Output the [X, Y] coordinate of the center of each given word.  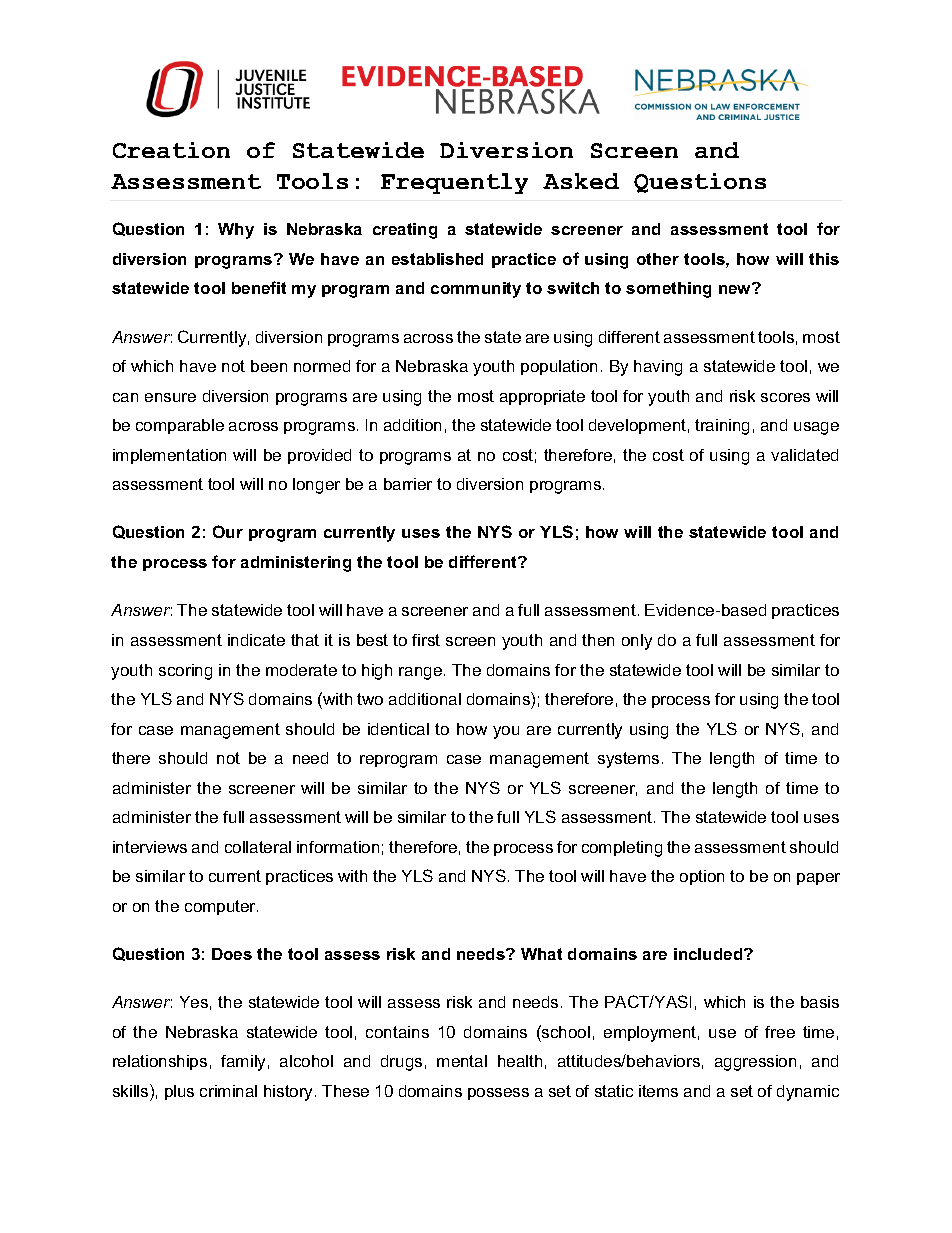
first [426, 640]
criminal [228, 1091]
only [637, 642]
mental [462, 1061]
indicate [256, 640]
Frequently [454, 183]
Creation [171, 150]
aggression [755, 1063]
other [658, 259]
